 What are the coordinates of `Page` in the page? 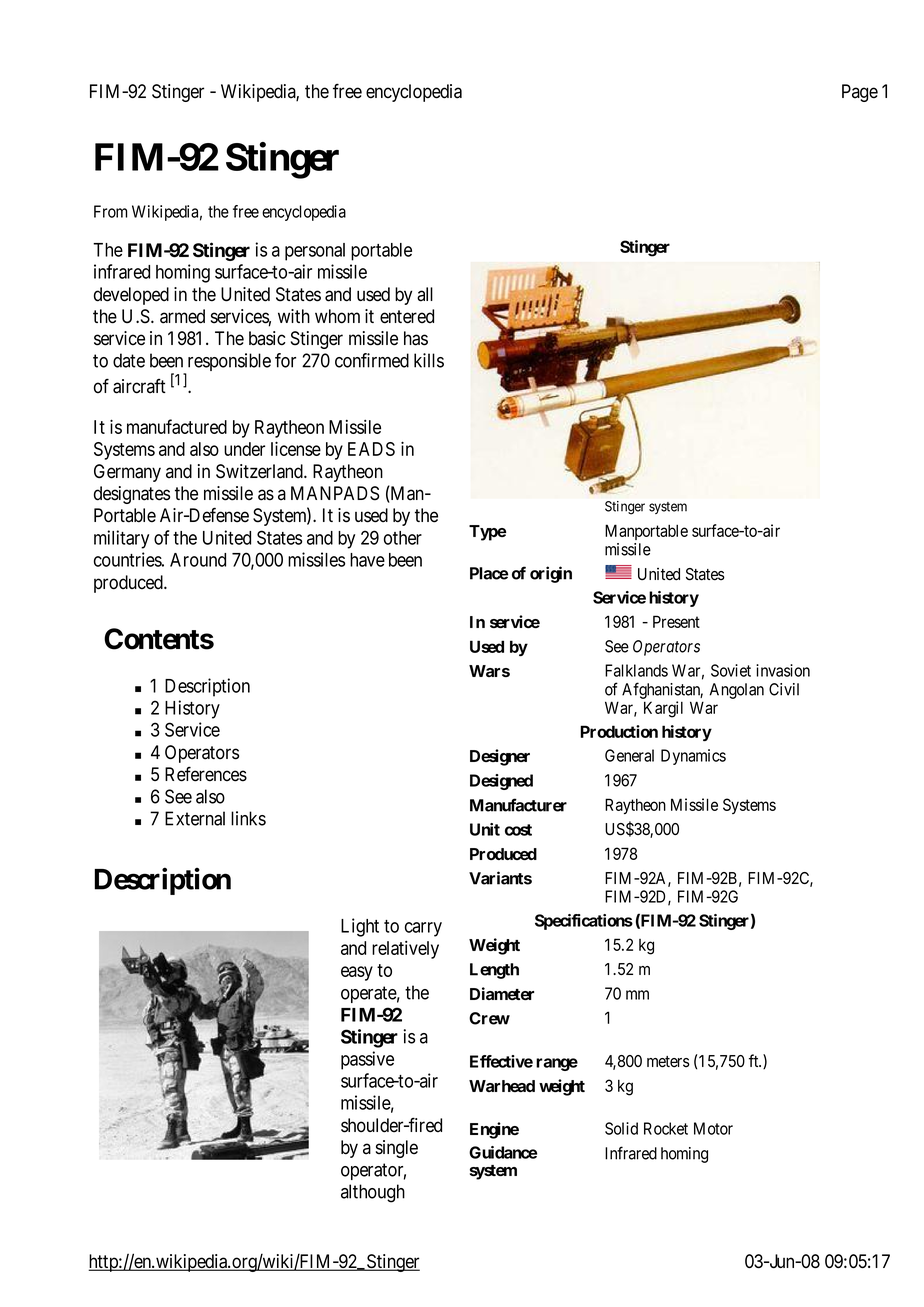 It's located at (860, 93).
